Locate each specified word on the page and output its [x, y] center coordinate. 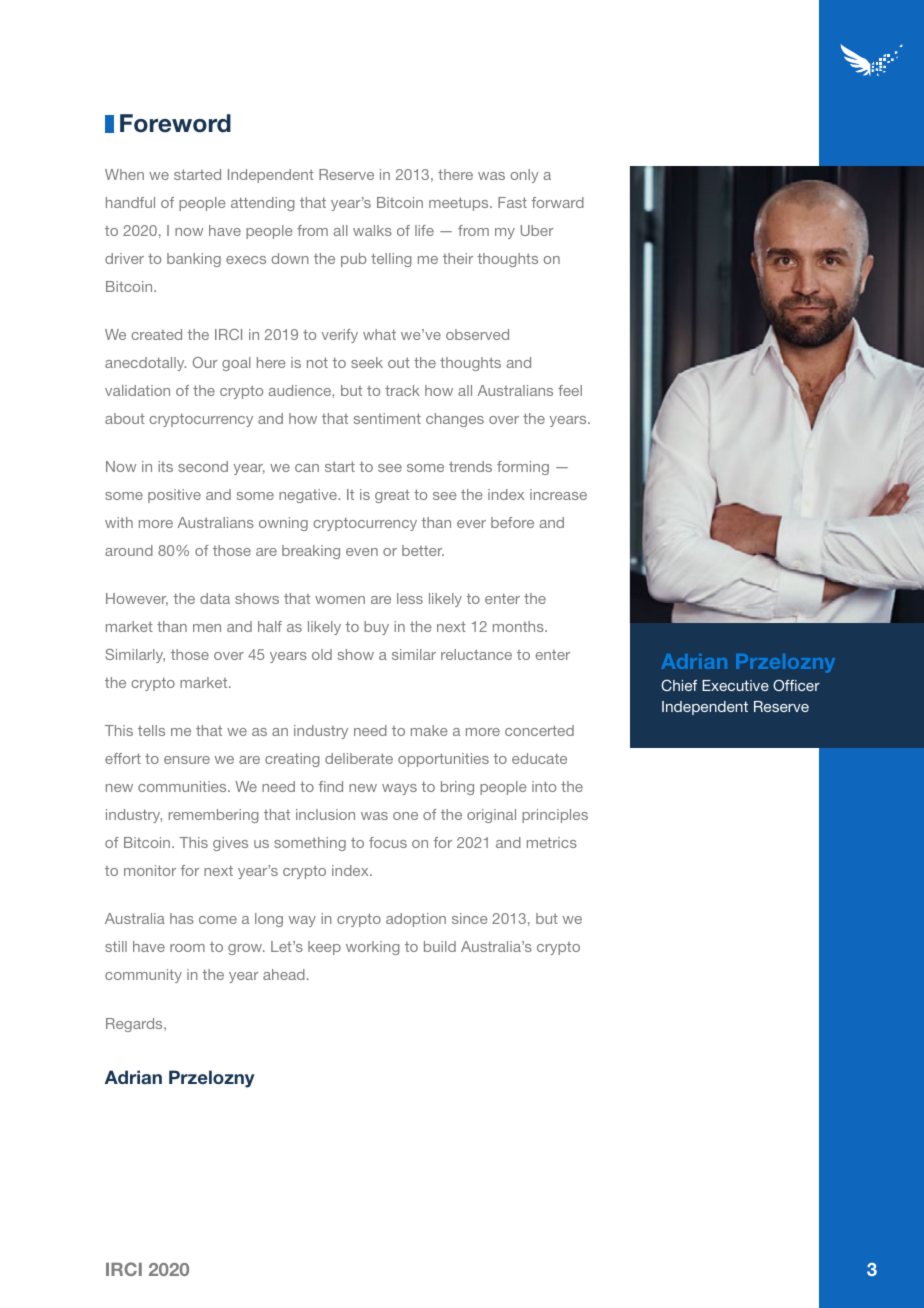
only [525, 176]
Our [205, 362]
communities [183, 786]
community [143, 976]
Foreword [175, 123]
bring [457, 788]
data [215, 598]
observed [477, 334]
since [470, 918]
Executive [735, 685]
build [440, 946]
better [423, 550]
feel [570, 390]
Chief [679, 685]
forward [558, 202]
